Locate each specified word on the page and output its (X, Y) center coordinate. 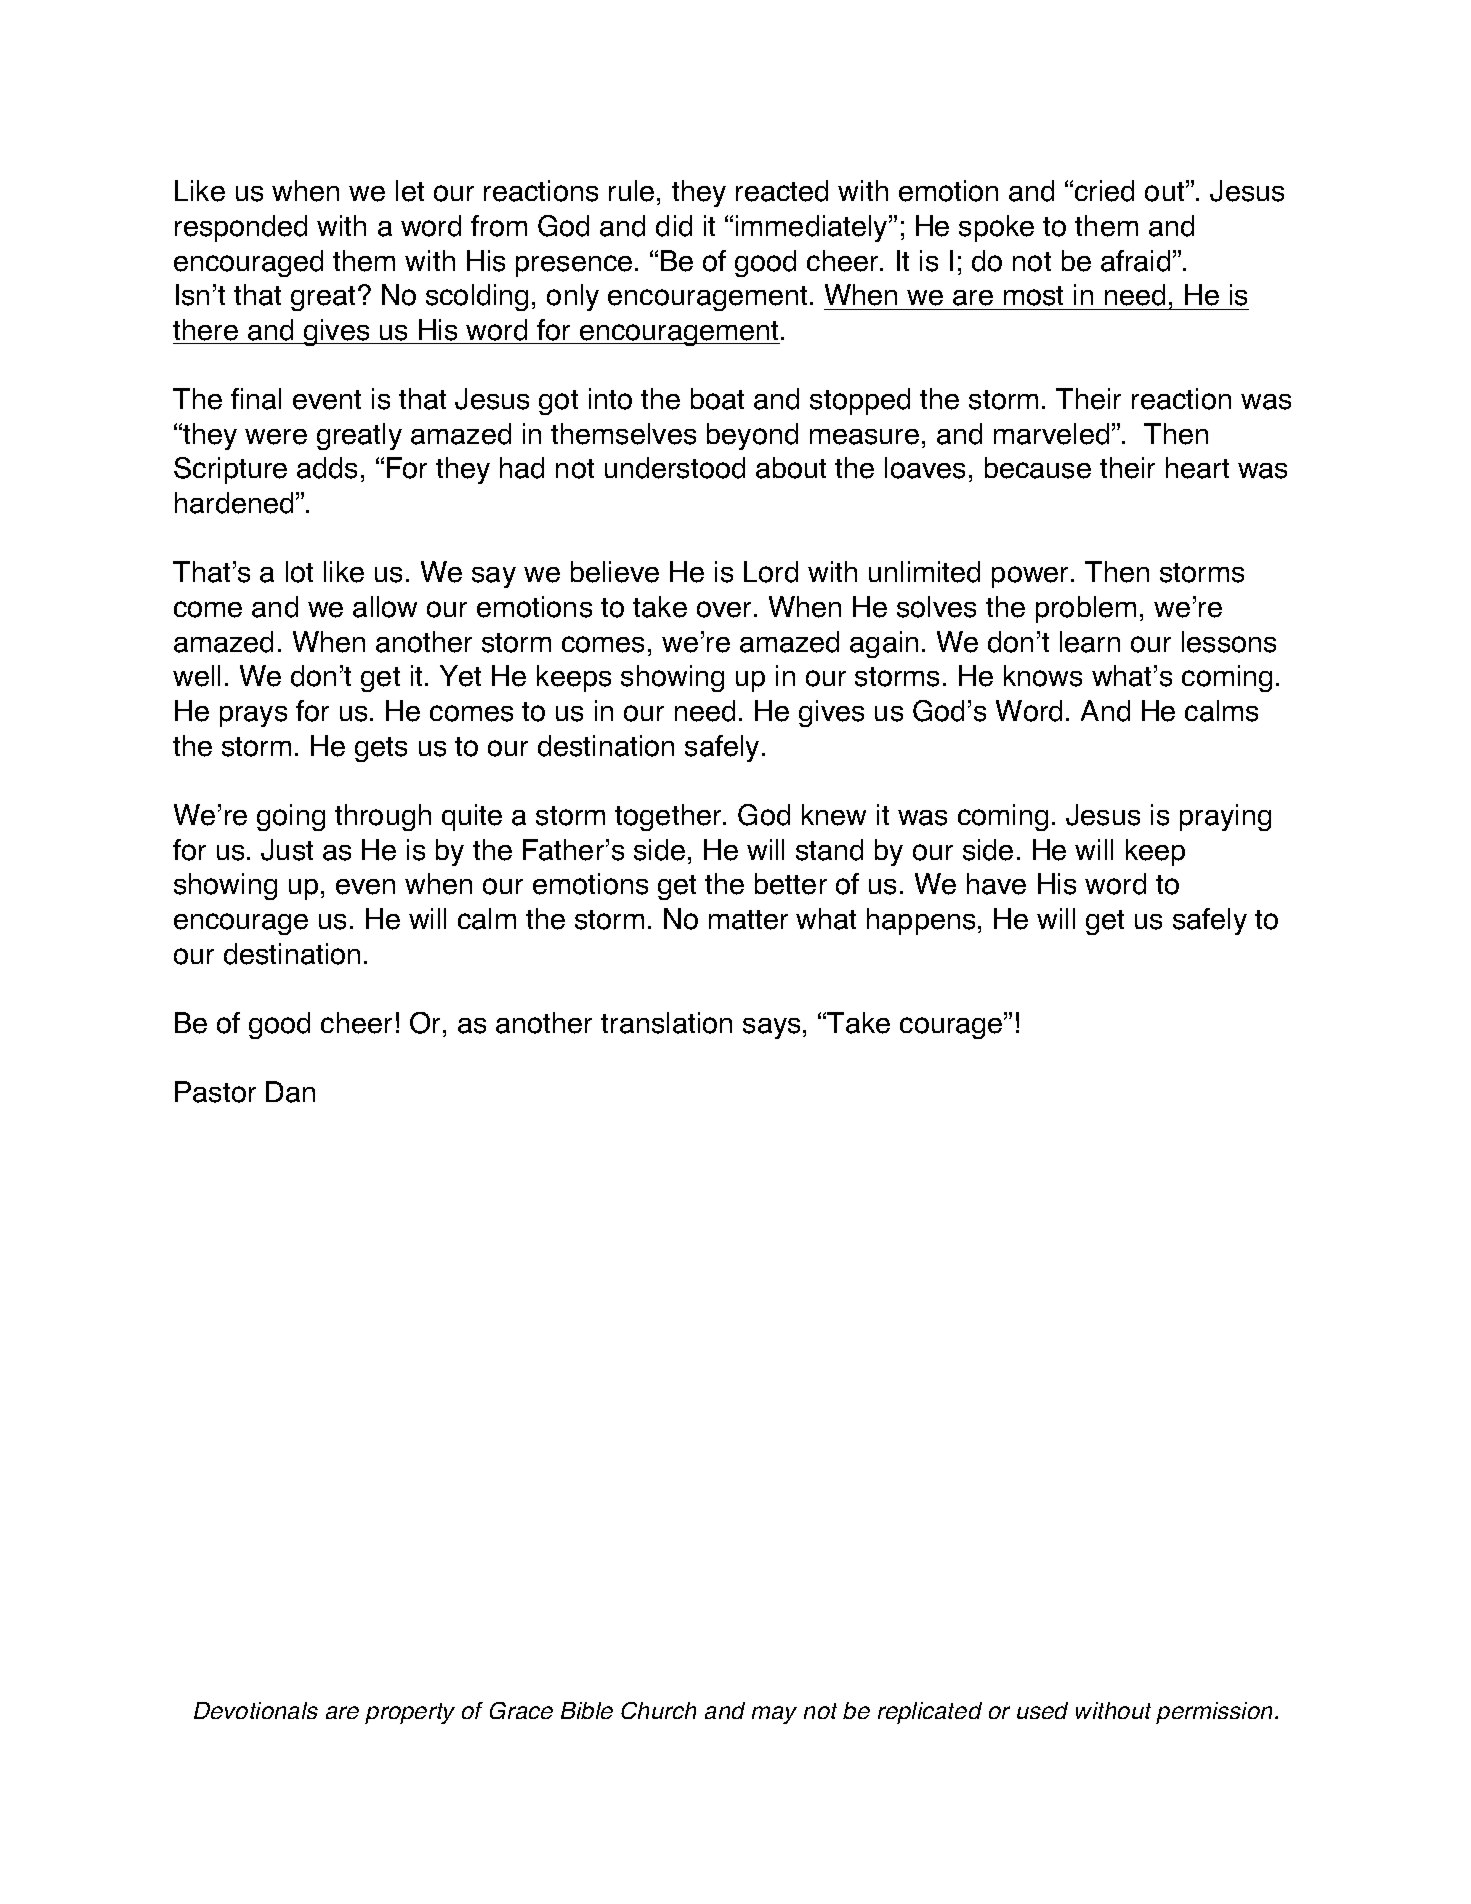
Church (658, 1710)
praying (1225, 817)
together (669, 817)
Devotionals (256, 1710)
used (1042, 1710)
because (1038, 468)
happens (921, 921)
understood (675, 468)
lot (299, 572)
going (291, 817)
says (771, 1028)
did (674, 226)
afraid (1135, 261)
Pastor (215, 1092)
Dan (290, 1092)
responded (241, 228)
